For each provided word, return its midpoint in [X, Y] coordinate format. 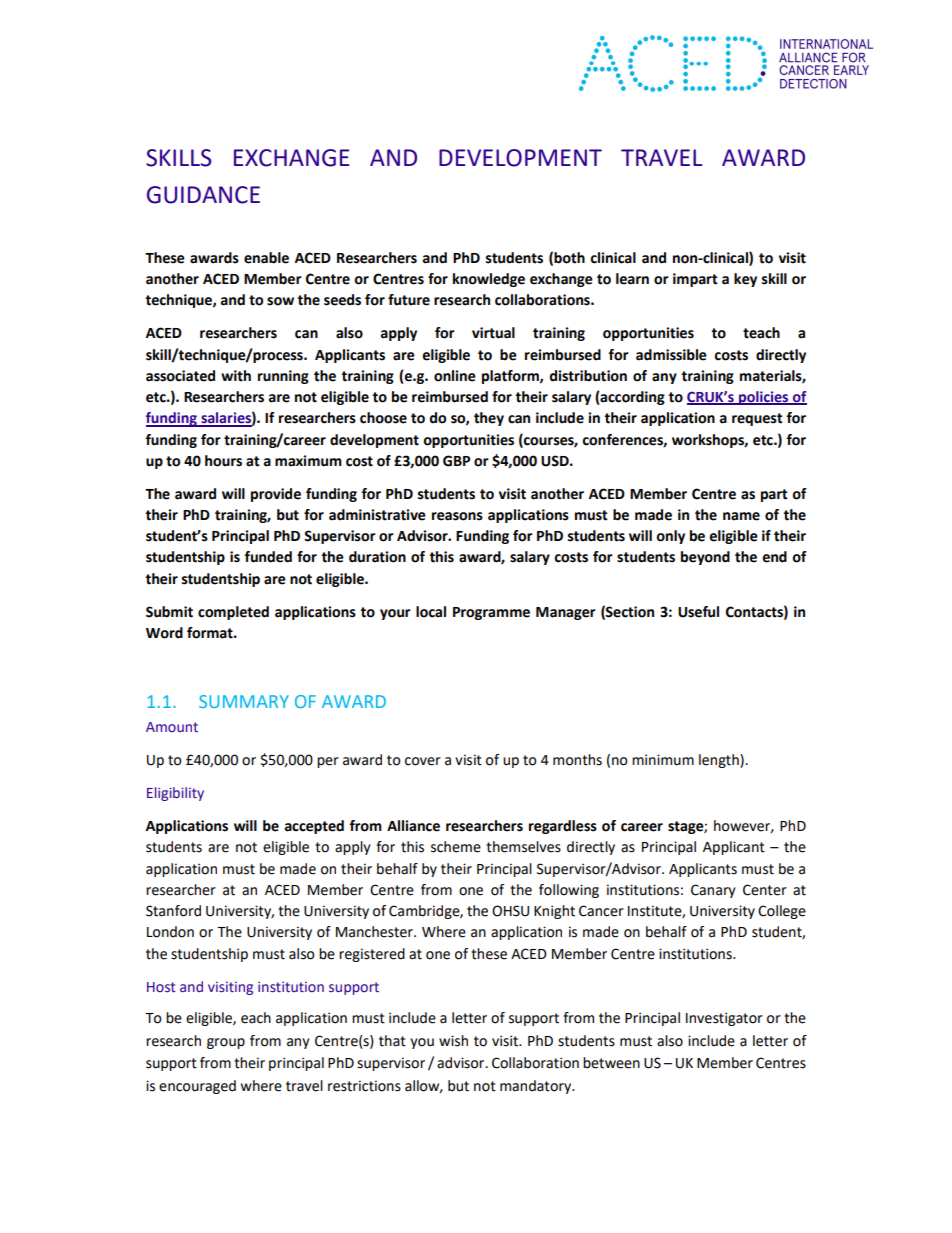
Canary [713, 891]
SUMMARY [244, 701]
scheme [456, 847]
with [236, 376]
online [455, 376]
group [226, 1043]
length [720, 761]
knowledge [489, 280]
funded [268, 557]
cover [423, 761]
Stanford [173, 911]
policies [764, 398]
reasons [457, 516]
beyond [705, 558]
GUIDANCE [203, 195]
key [745, 280]
